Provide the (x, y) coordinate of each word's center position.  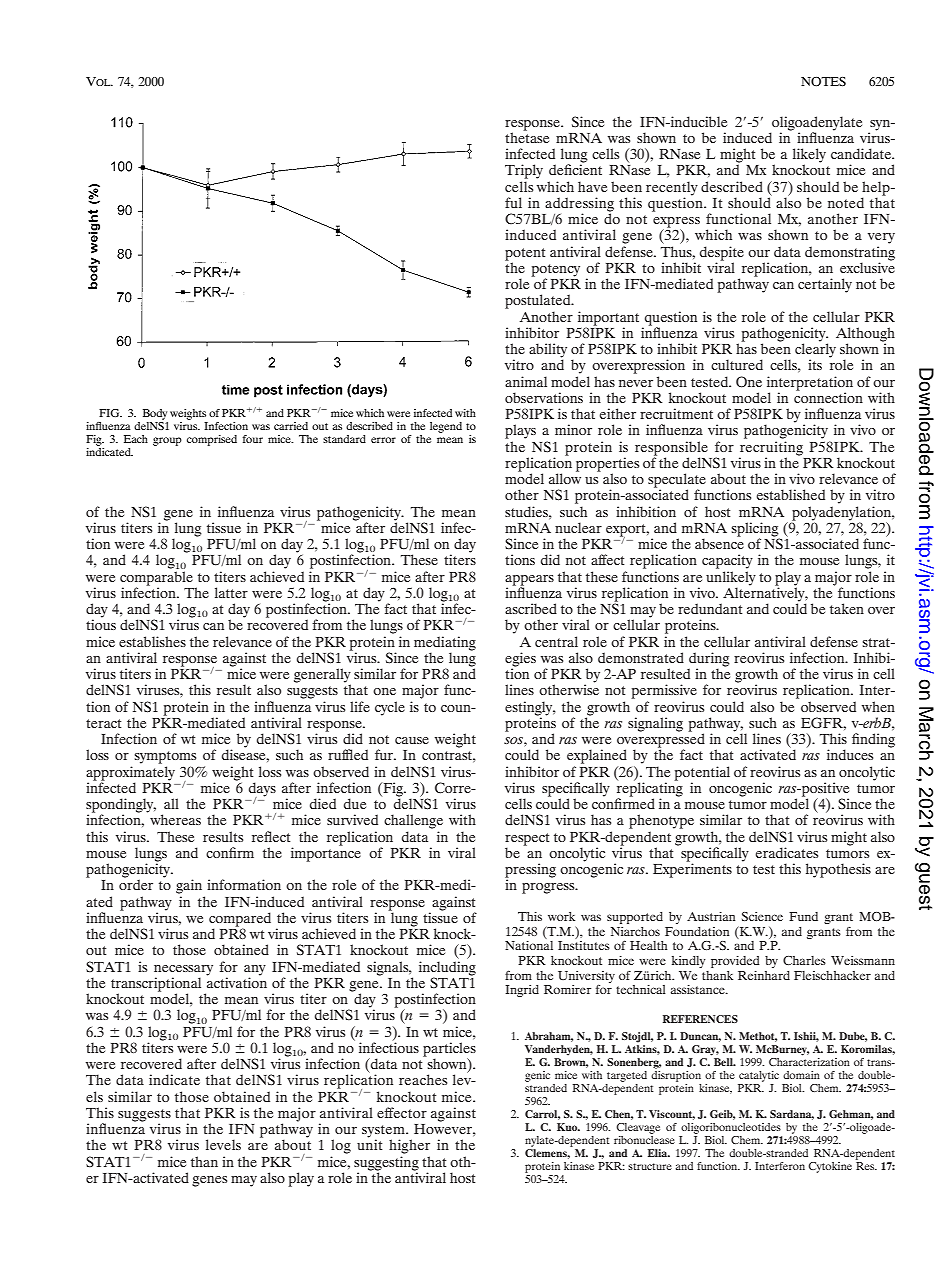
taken (847, 608)
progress (549, 888)
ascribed (531, 608)
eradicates (786, 852)
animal (526, 381)
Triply (524, 171)
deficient (575, 168)
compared (240, 920)
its (815, 364)
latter (231, 592)
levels (223, 1144)
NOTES (823, 82)
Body (155, 414)
